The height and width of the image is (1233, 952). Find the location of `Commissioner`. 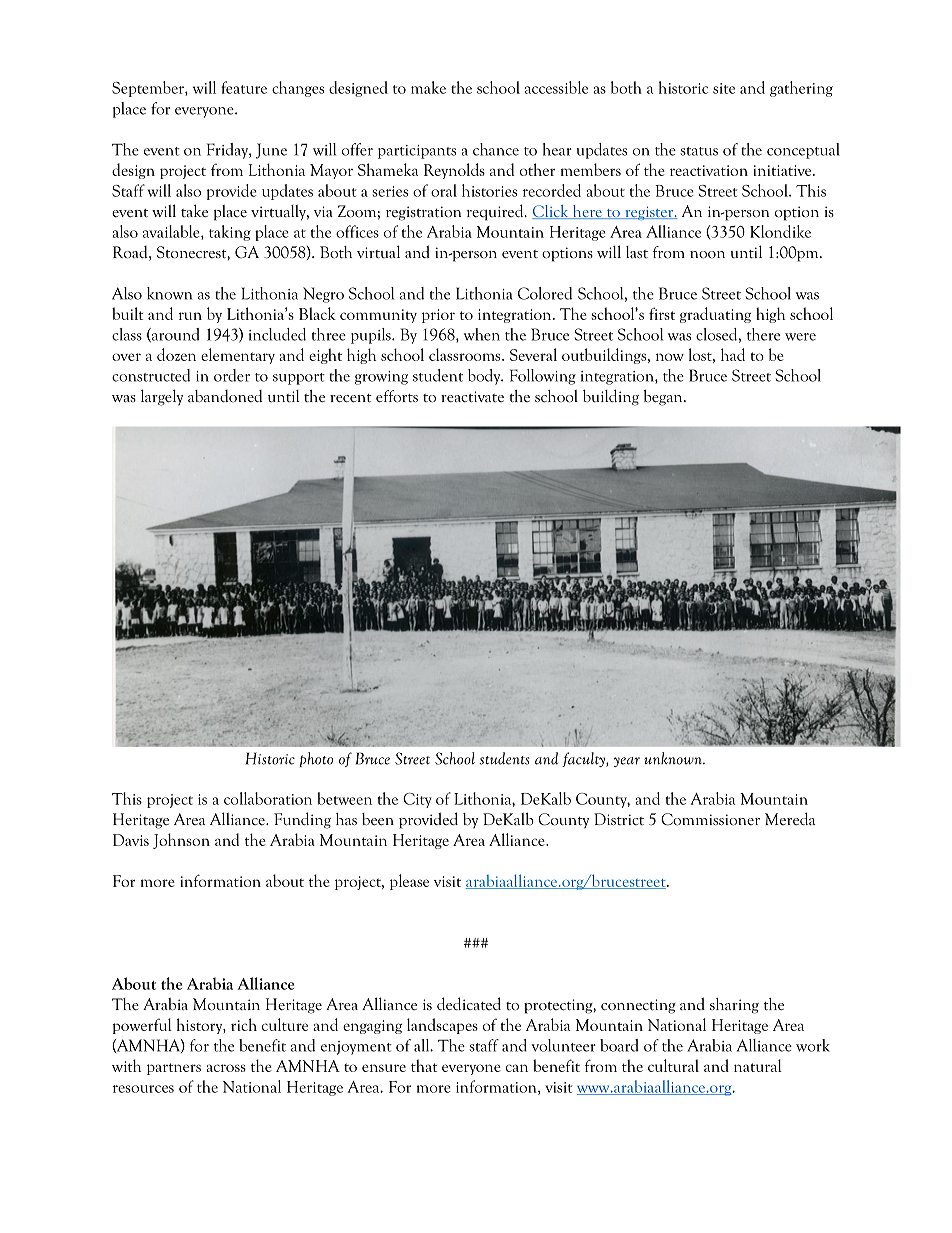

Commissioner is located at coordinates (710, 819).
